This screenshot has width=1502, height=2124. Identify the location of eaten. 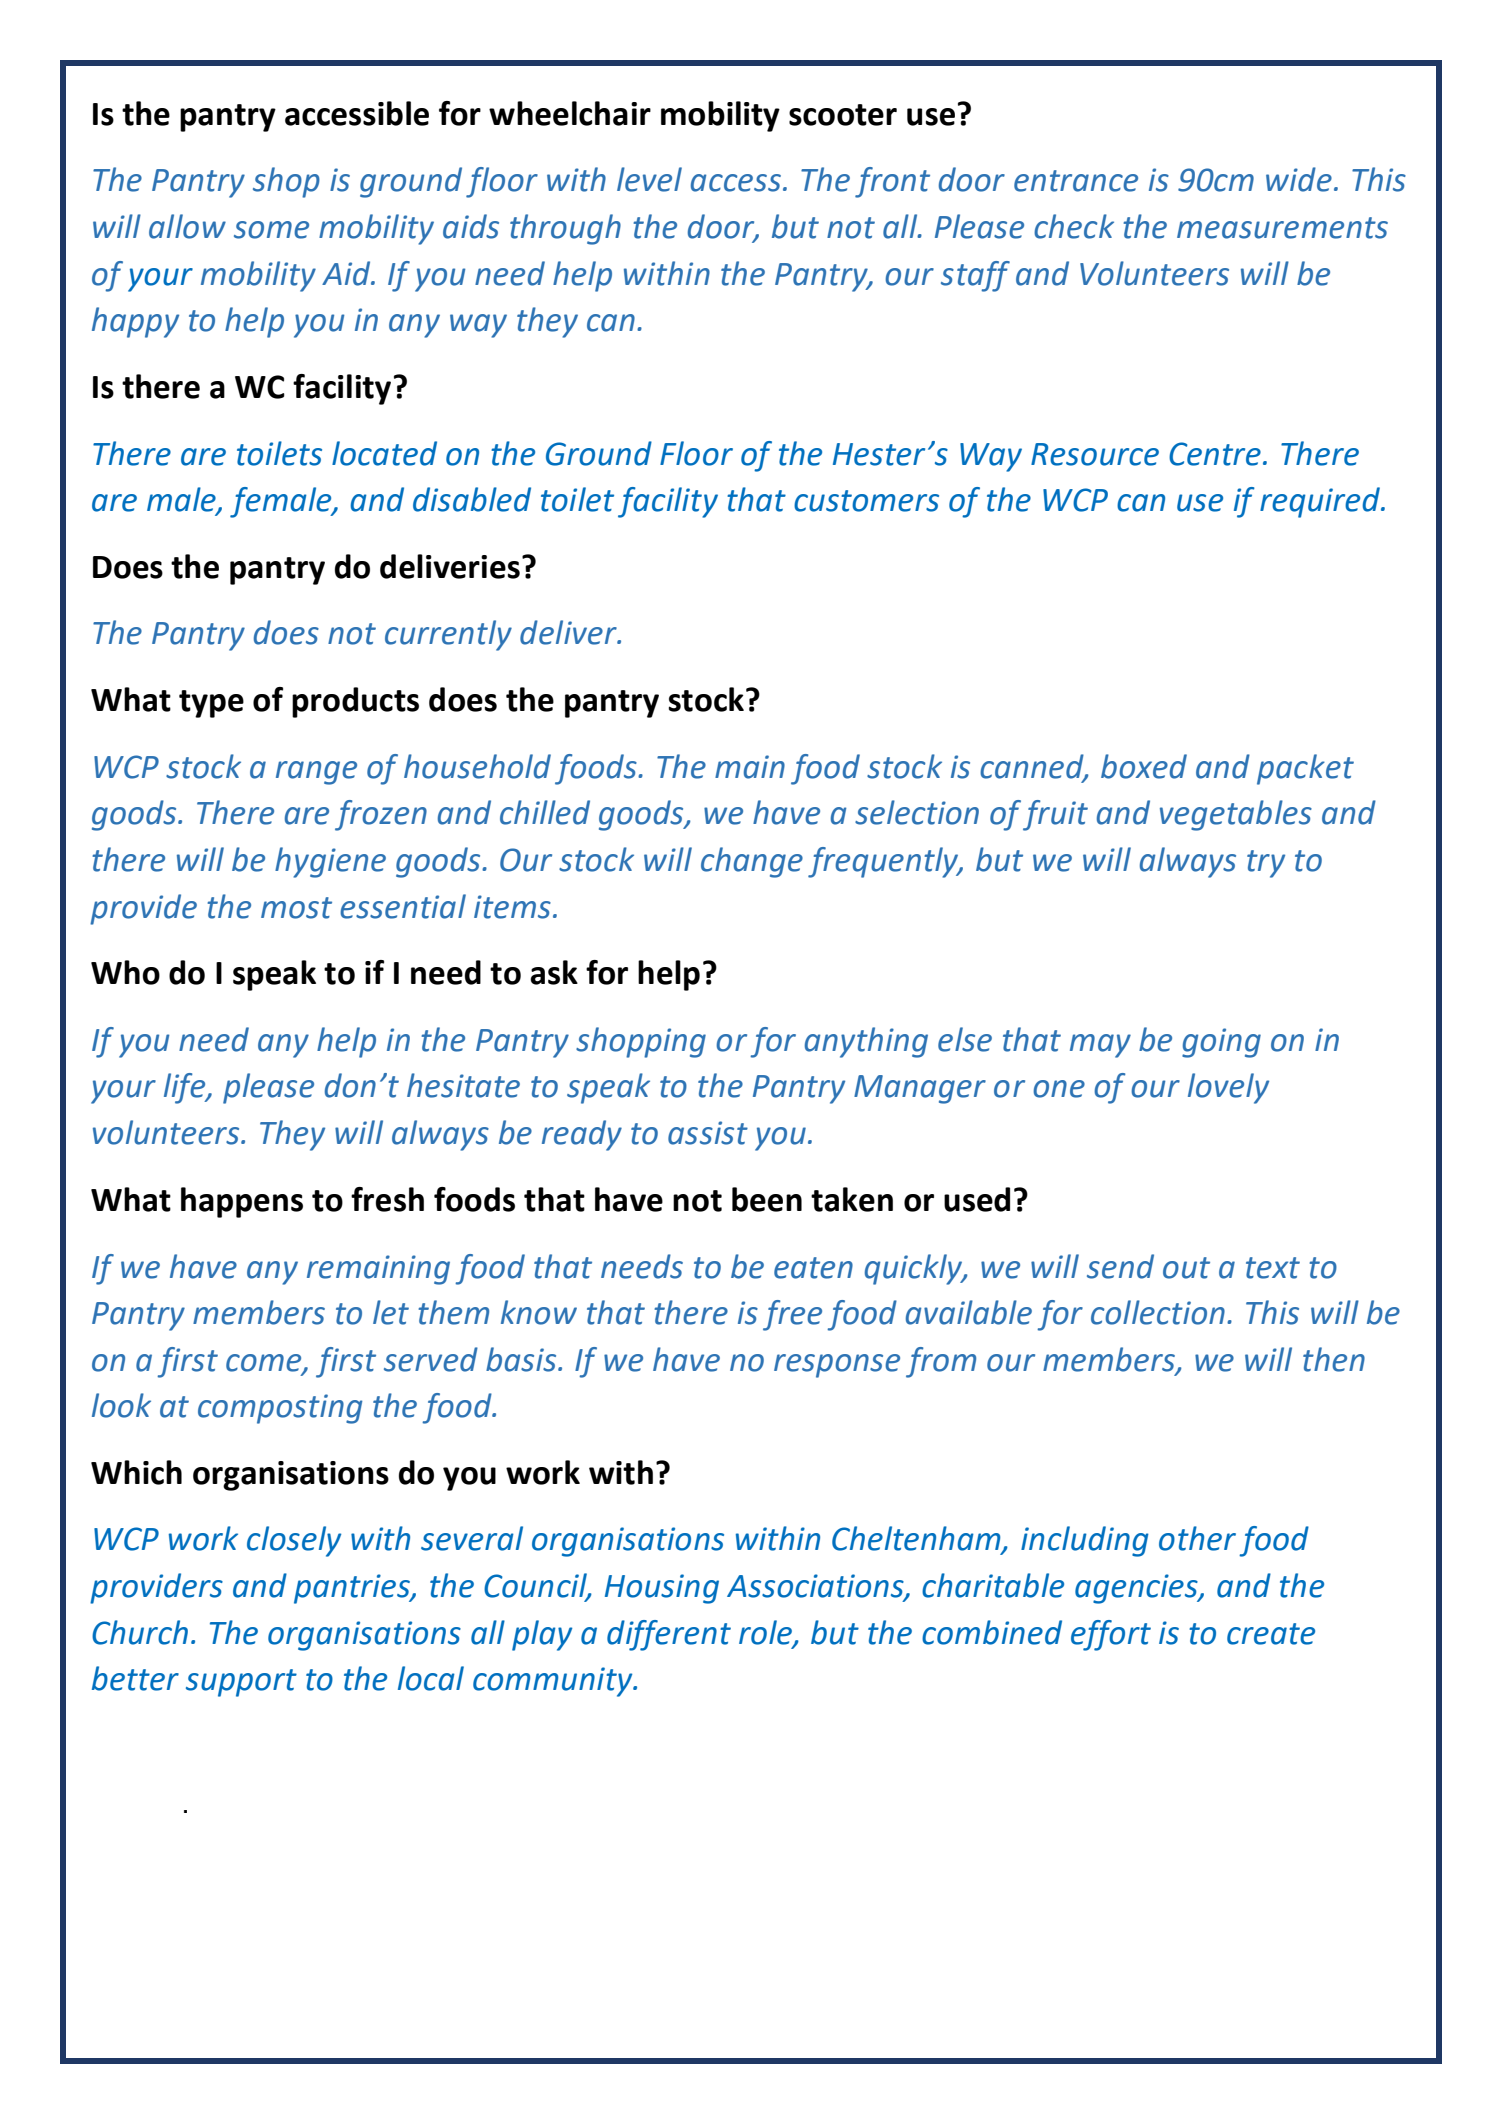
(813, 1268).
